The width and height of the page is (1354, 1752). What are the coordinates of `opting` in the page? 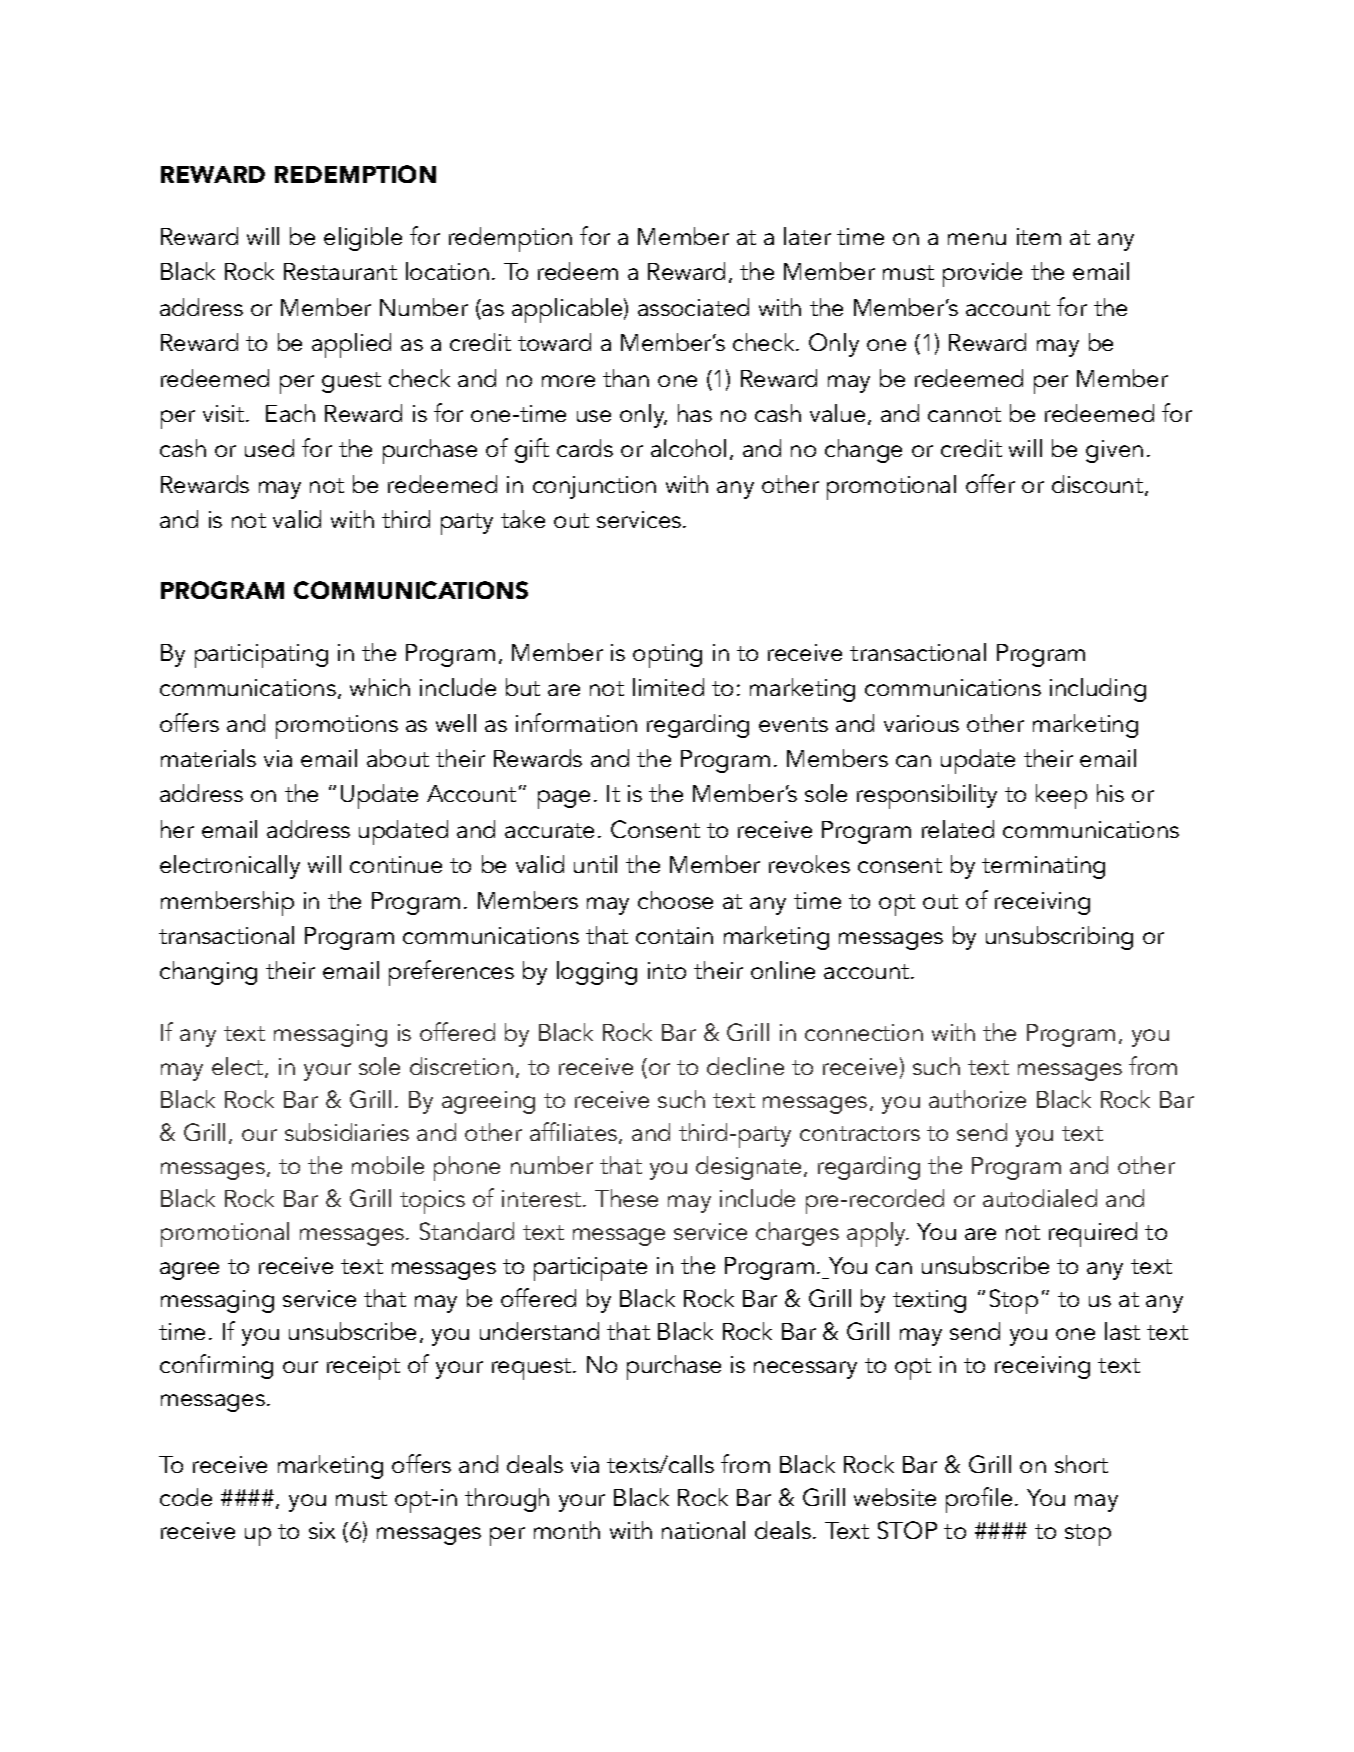 It's located at (667, 656).
